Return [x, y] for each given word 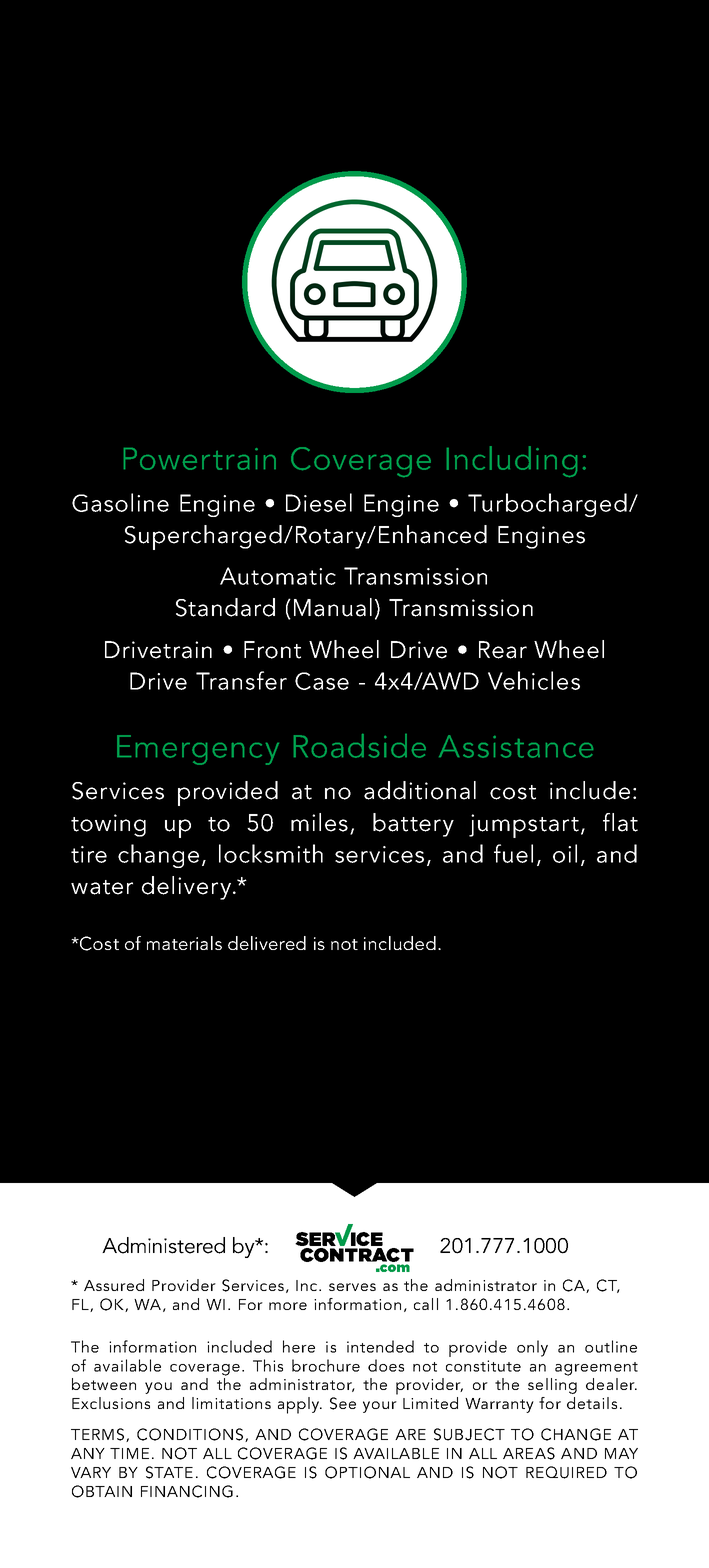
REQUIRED [566, 1472]
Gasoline [120, 502]
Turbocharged [547, 505]
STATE [169, 1472]
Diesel [319, 502]
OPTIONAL [367, 1472]
